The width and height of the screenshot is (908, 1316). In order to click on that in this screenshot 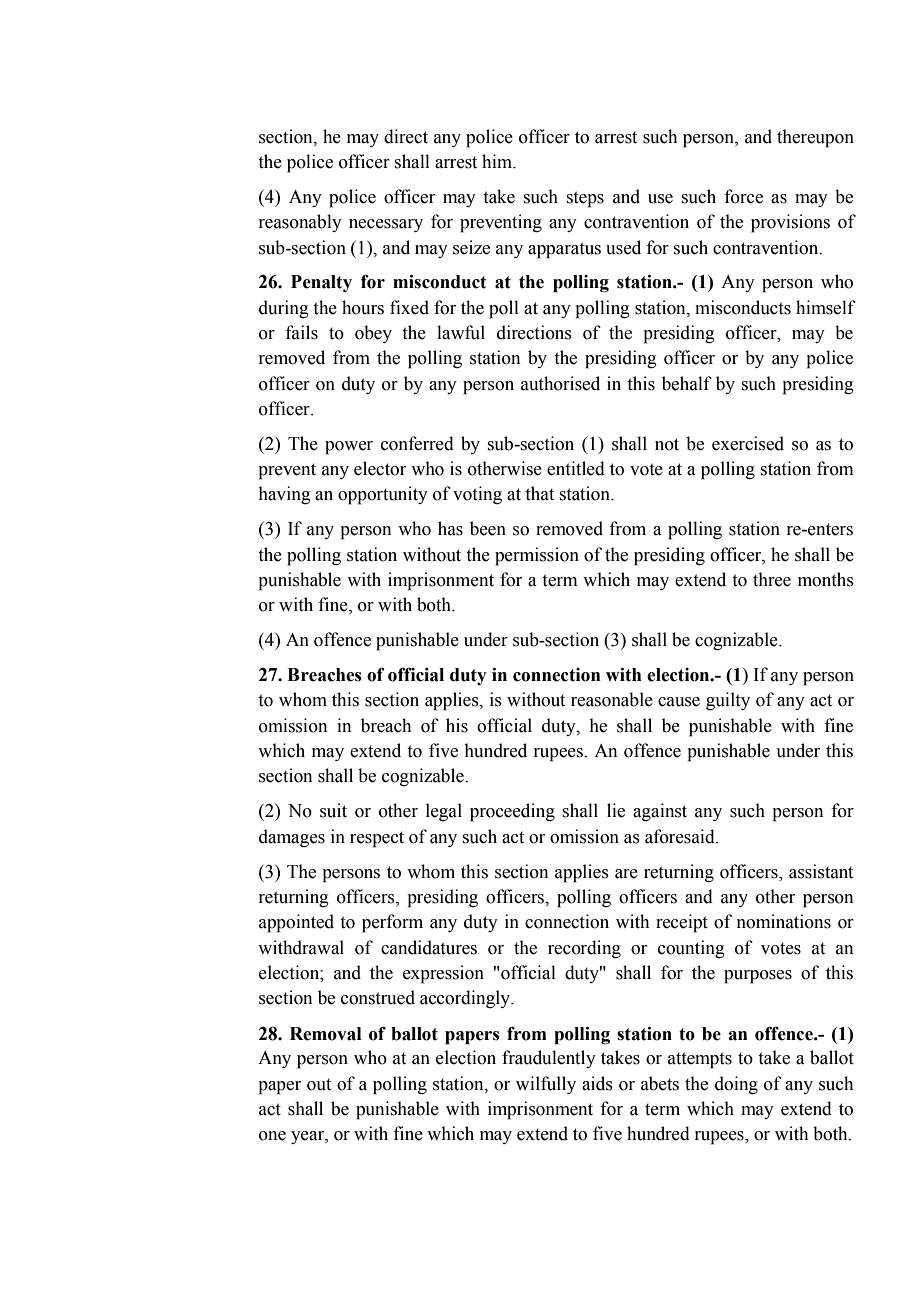, I will do `click(539, 493)`.
